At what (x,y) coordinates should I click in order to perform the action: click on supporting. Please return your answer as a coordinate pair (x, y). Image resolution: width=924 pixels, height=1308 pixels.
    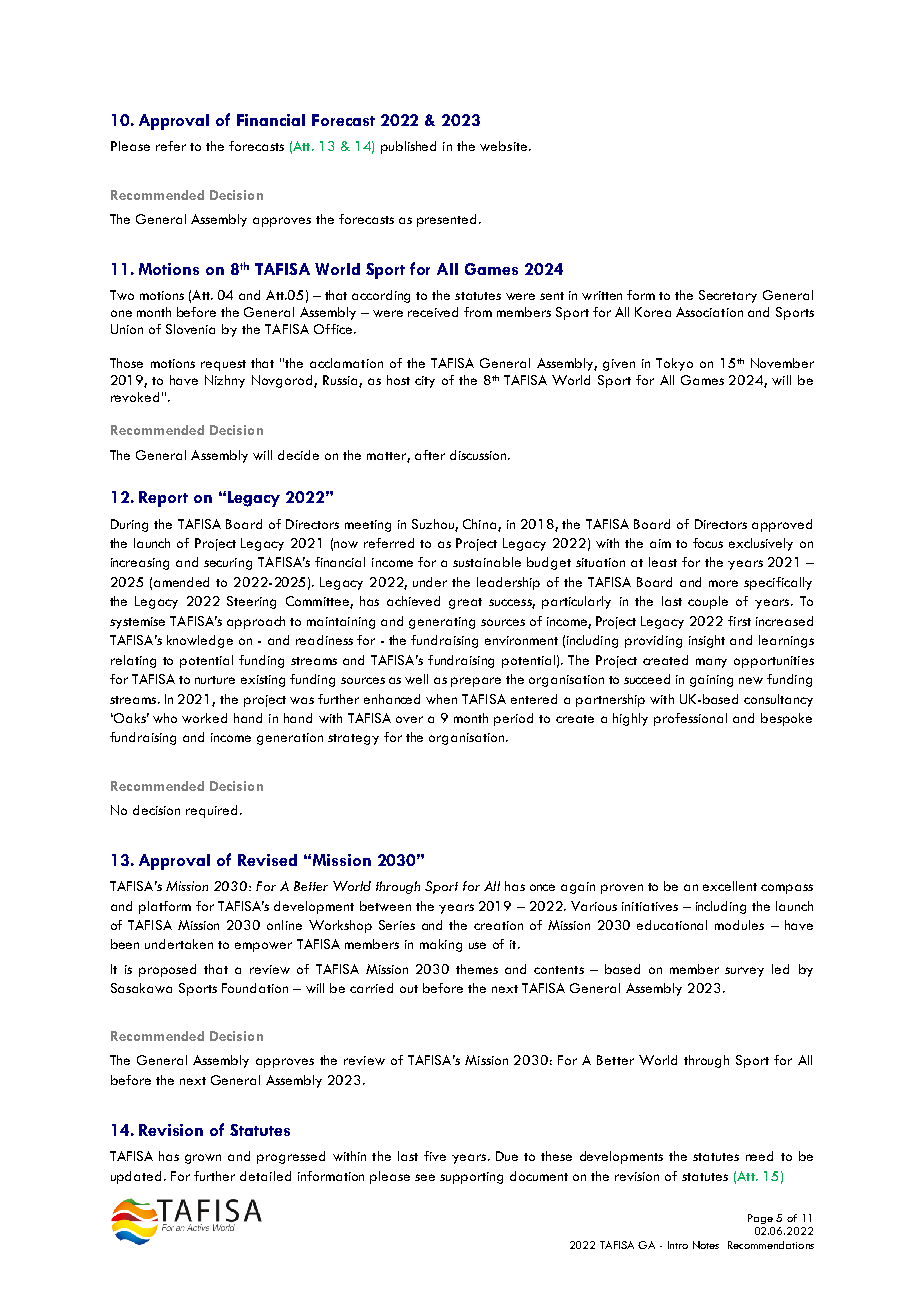
    Looking at the image, I should click on (471, 1178).
